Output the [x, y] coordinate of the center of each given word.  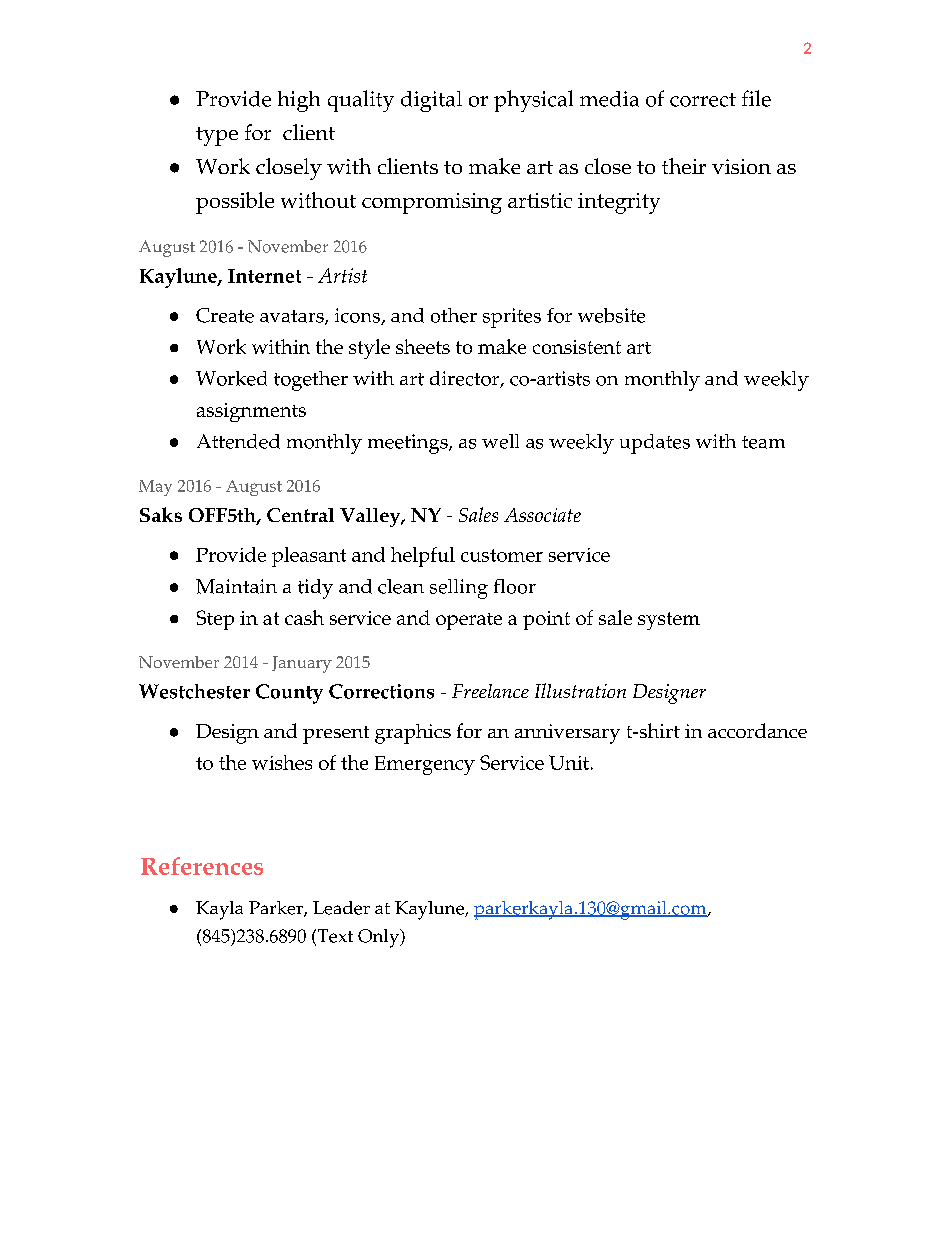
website [611, 315]
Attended [238, 441]
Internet [264, 276]
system [669, 621]
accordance [757, 730]
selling [459, 589]
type [217, 136]
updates [655, 444]
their [684, 166]
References [202, 866]
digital [431, 101]
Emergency [425, 765]
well [500, 441]
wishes [282, 762]
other [454, 315]
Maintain [236, 586]
